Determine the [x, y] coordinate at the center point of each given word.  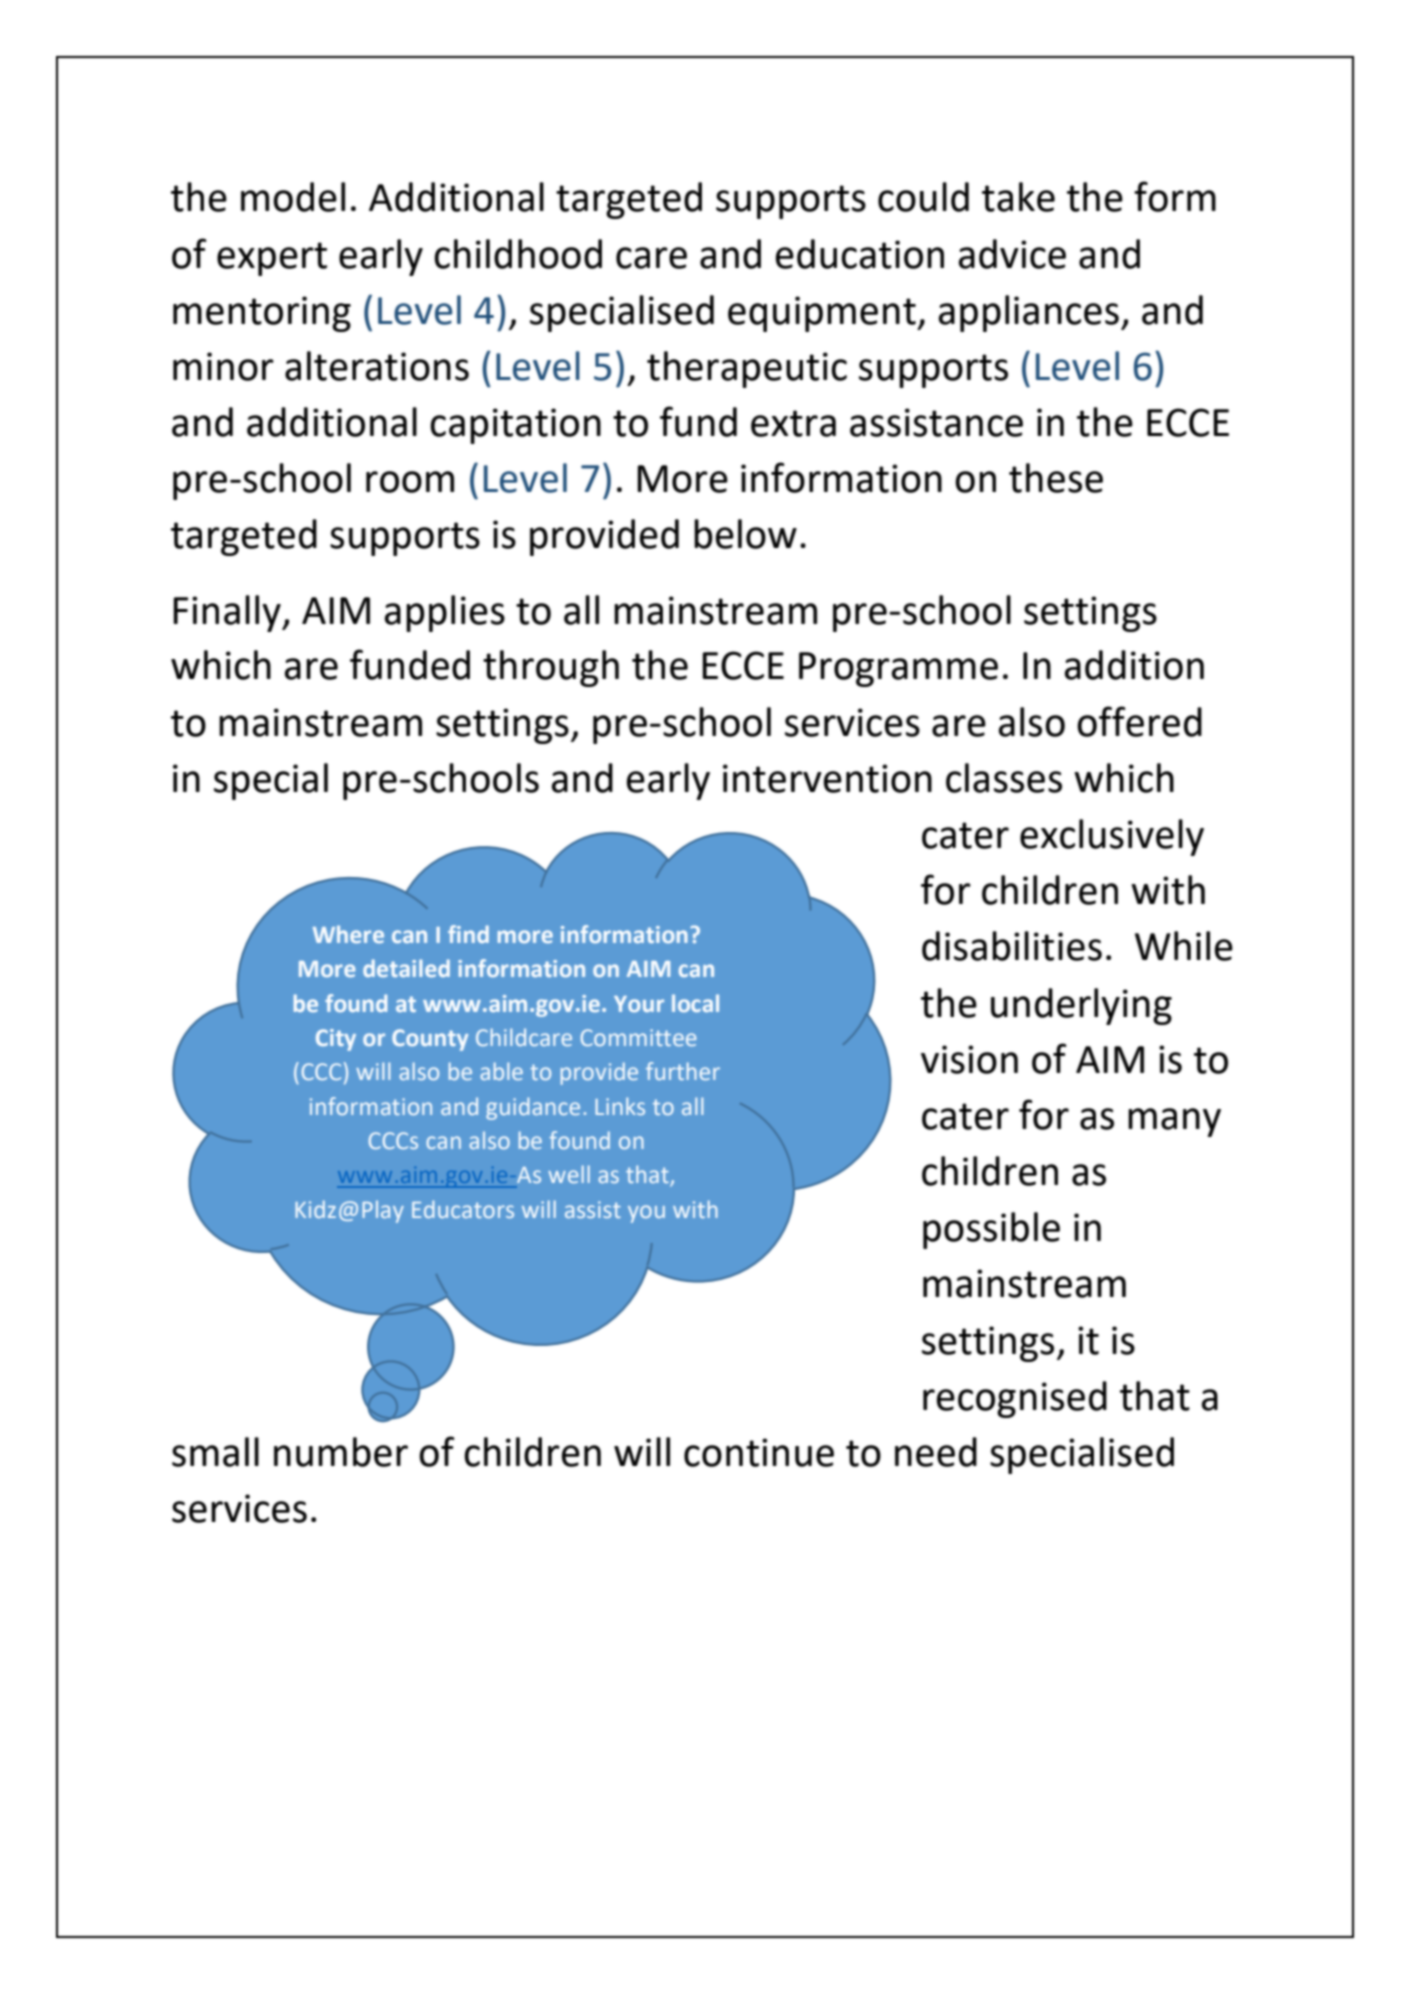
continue [759, 1452]
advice [1012, 254]
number [341, 1452]
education [860, 254]
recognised [1015, 1399]
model [293, 197]
